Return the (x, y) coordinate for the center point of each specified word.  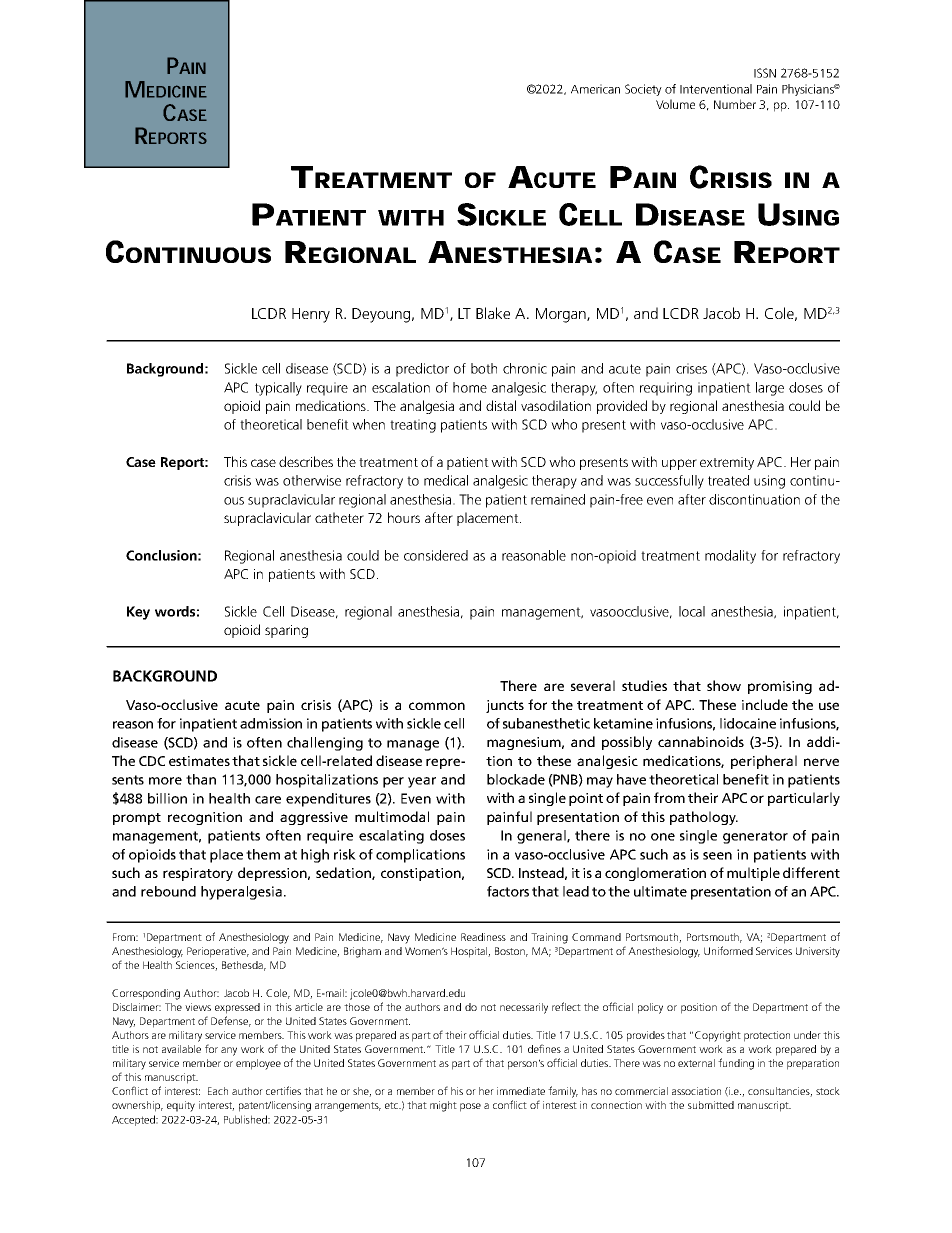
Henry (311, 315)
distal (501, 405)
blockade (516, 779)
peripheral (764, 762)
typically (278, 389)
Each (218, 1091)
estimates (199, 761)
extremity (727, 463)
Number (735, 104)
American (595, 89)
